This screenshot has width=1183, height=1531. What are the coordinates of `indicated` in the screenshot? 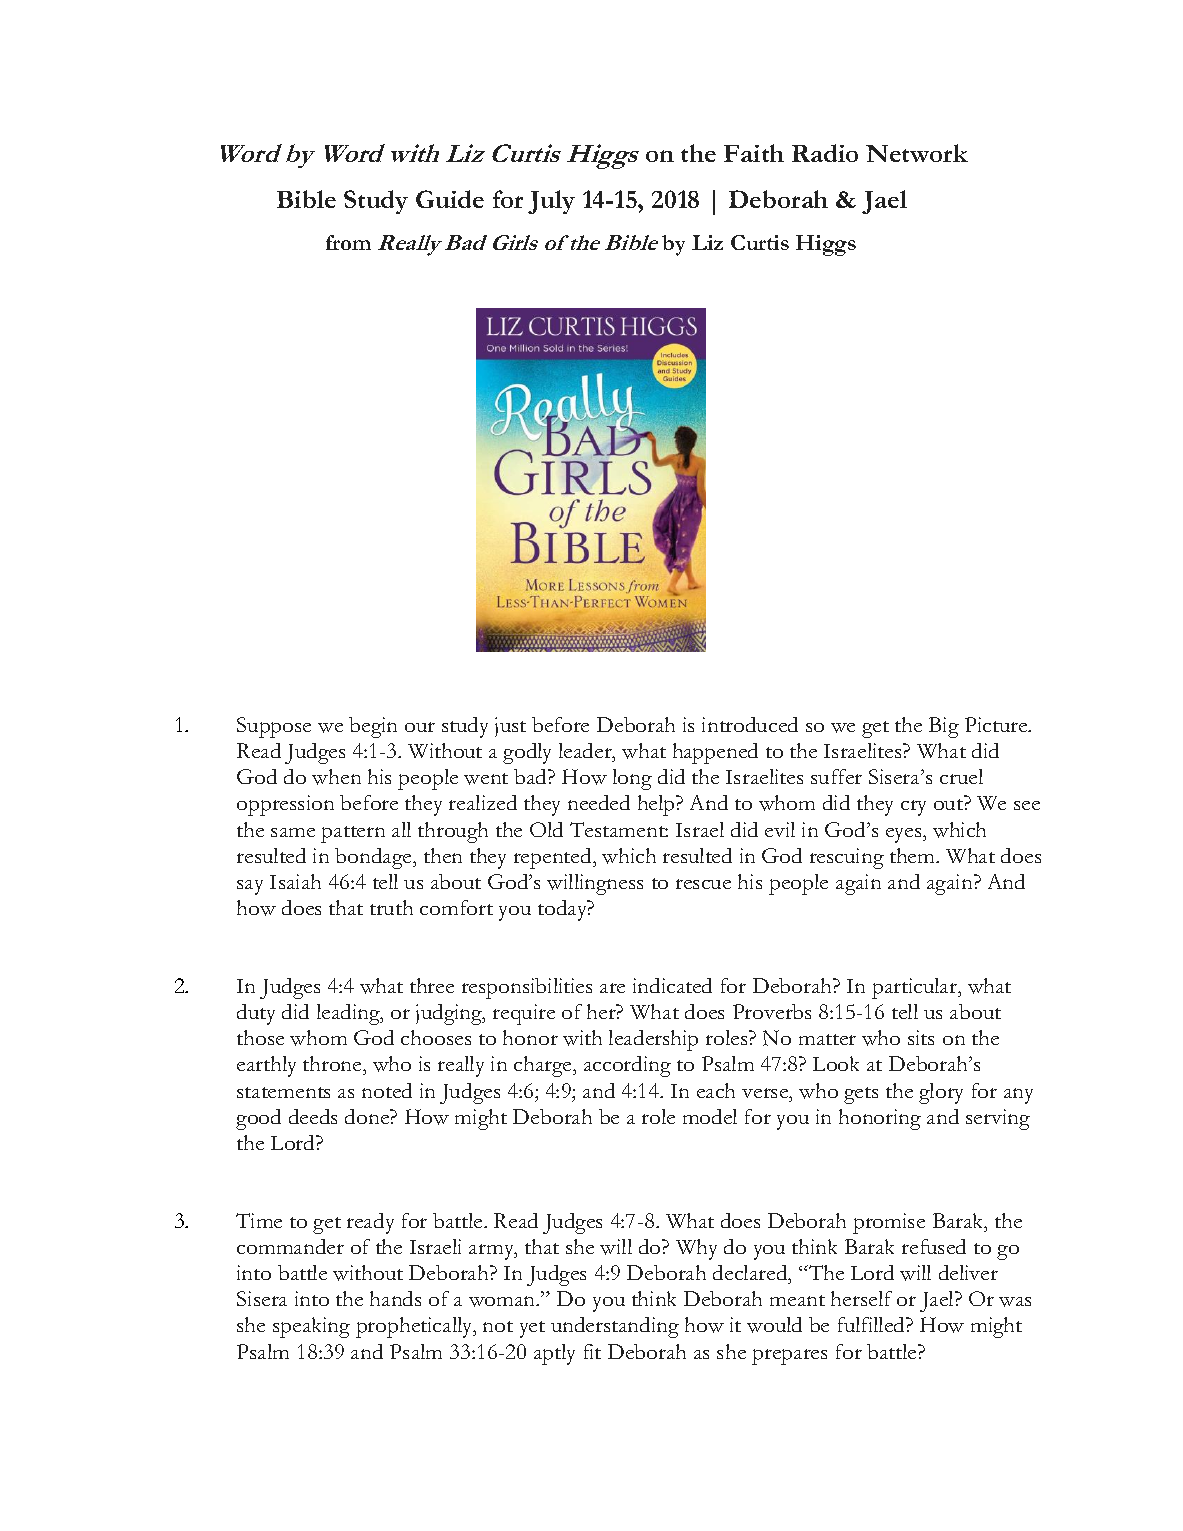 It's located at (672, 985).
